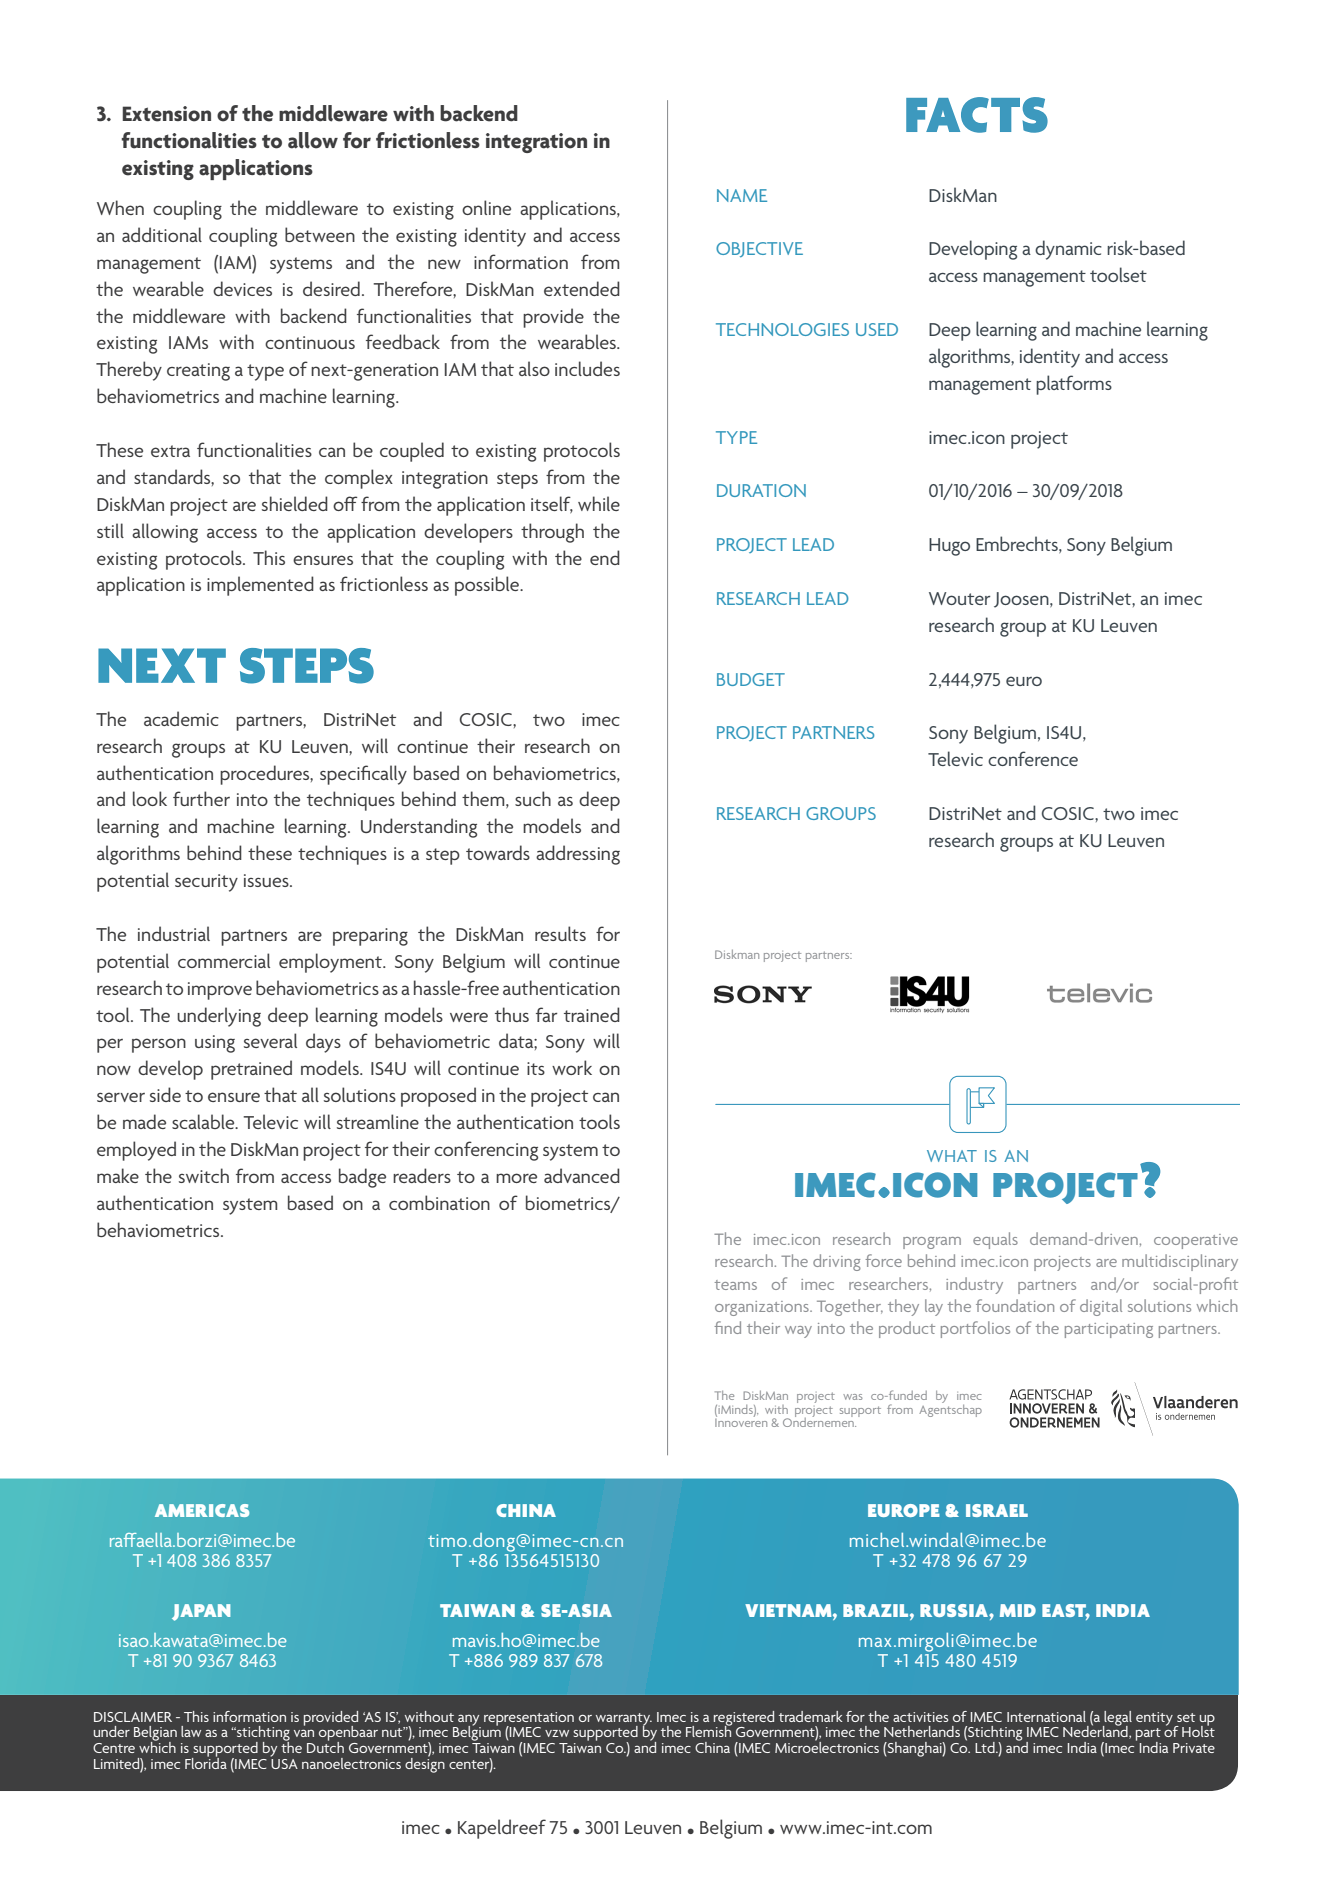 The image size is (1334, 1886). I want to click on digital, so click(1101, 1307).
